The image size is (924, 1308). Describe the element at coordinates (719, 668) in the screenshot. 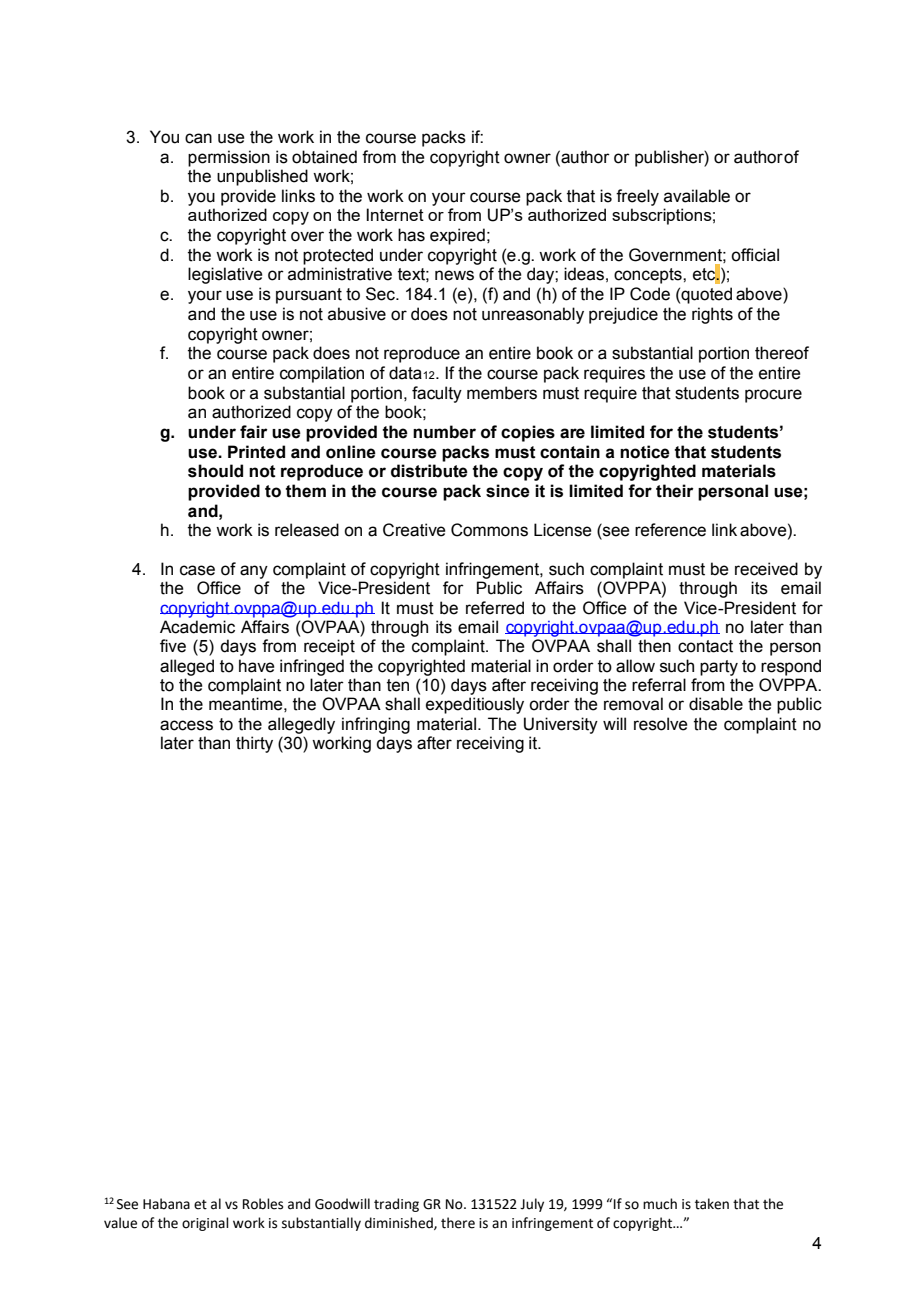

I see `party` at that location.
